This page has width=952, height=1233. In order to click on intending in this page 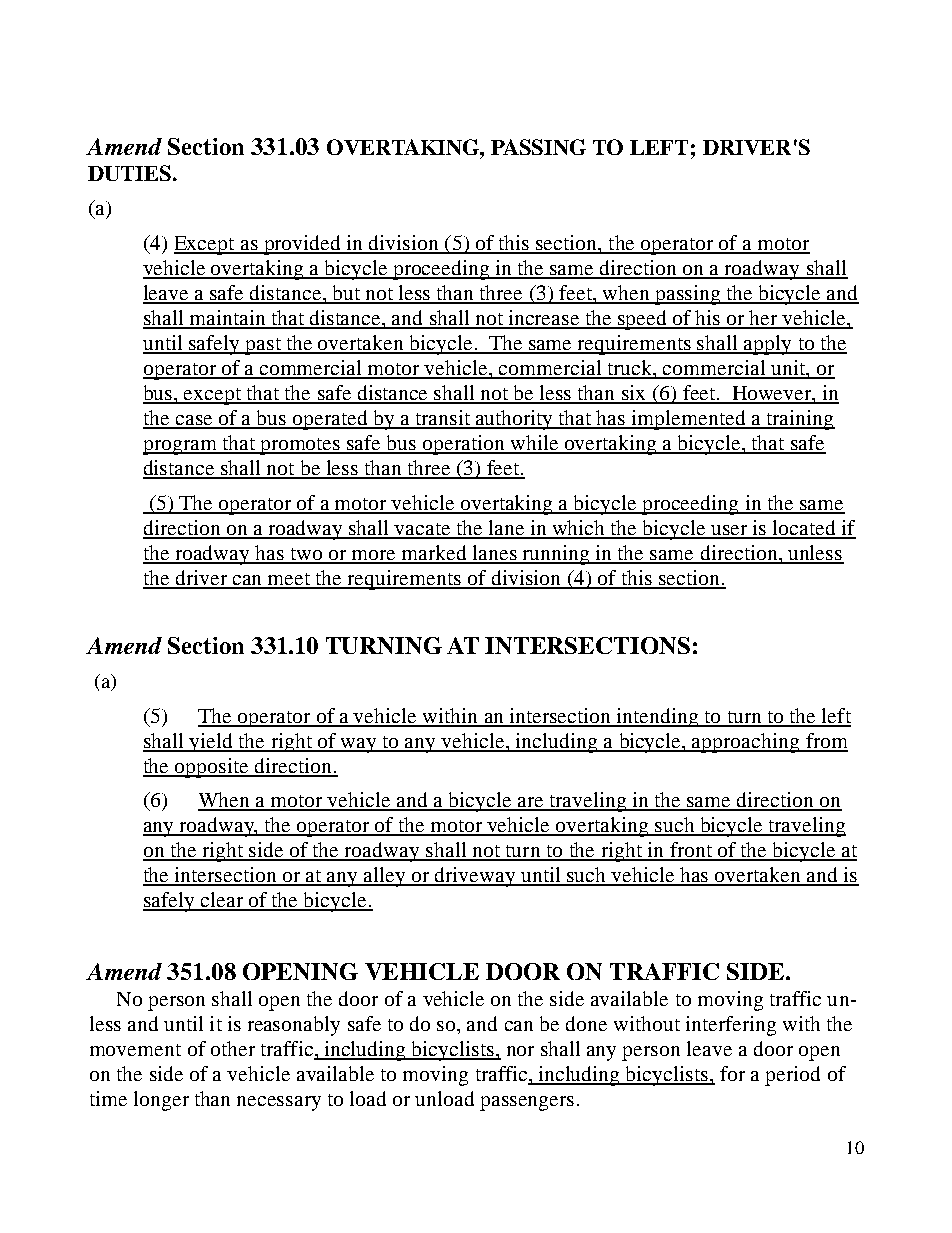, I will do `click(658, 717)`.
